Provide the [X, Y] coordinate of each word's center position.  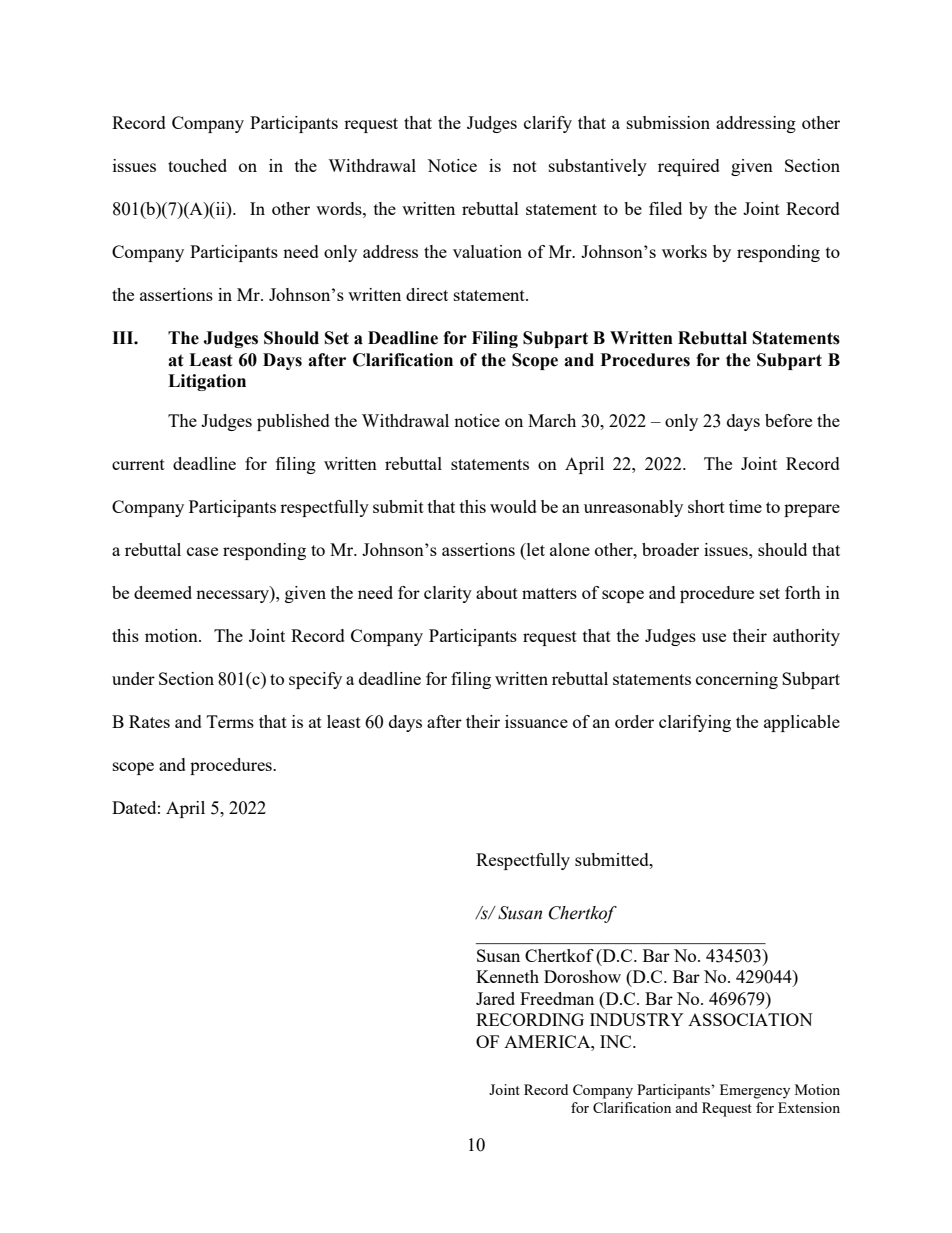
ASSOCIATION [750, 1019]
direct [427, 294]
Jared [495, 998]
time [745, 506]
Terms [230, 721]
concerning [737, 680]
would [513, 506]
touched [197, 165]
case [202, 551]
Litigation [207, 382]
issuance [536, 721]
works [684, 251]
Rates [149, 721]
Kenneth [507, 976]
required [689, 167]
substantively [598, 167]
